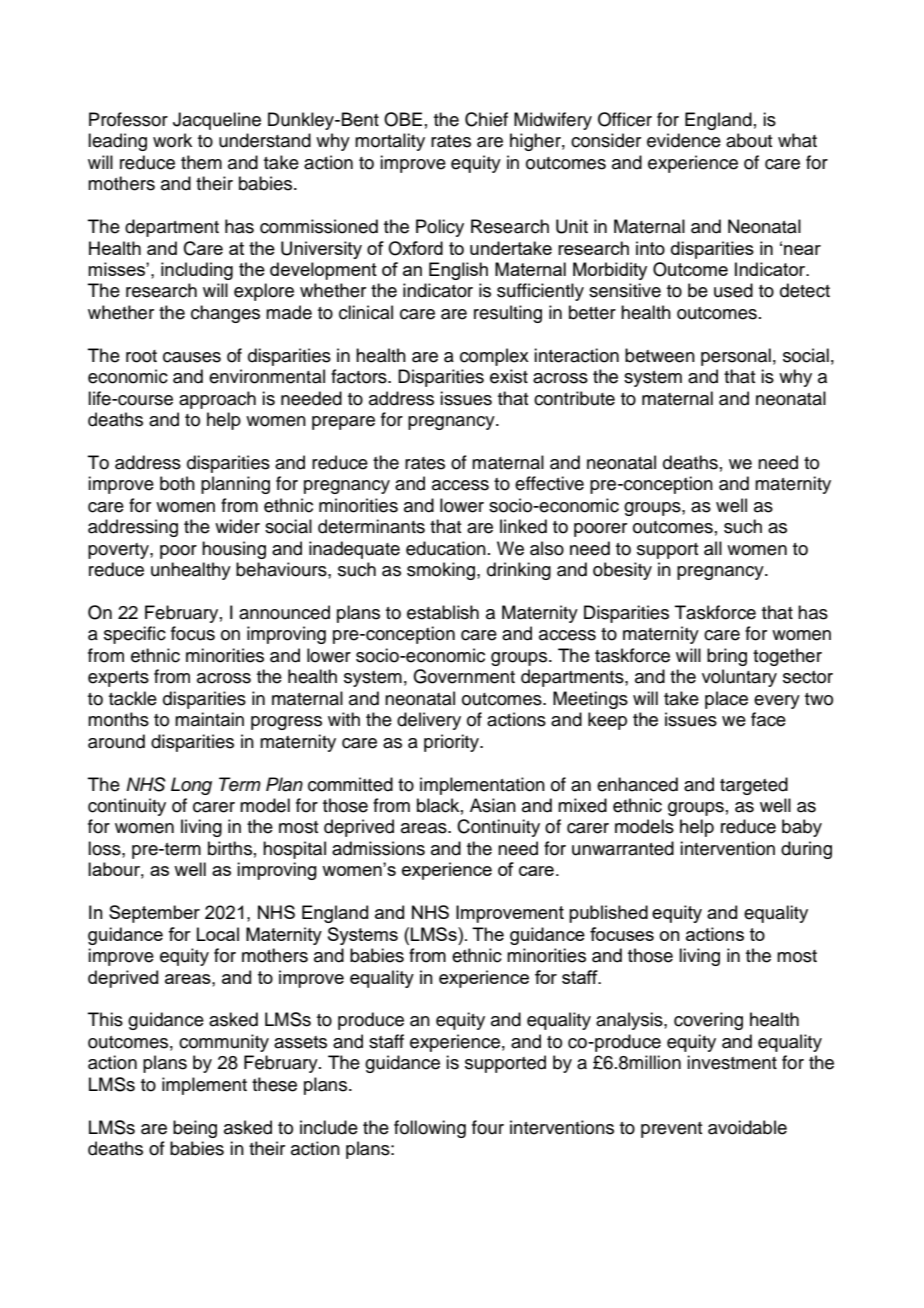 The height and width of the screenshot is (1308, 924). What do you see at coordinates (195, 1129) in the screenshot?
I see `being` at bounding box center [195, 1129].
